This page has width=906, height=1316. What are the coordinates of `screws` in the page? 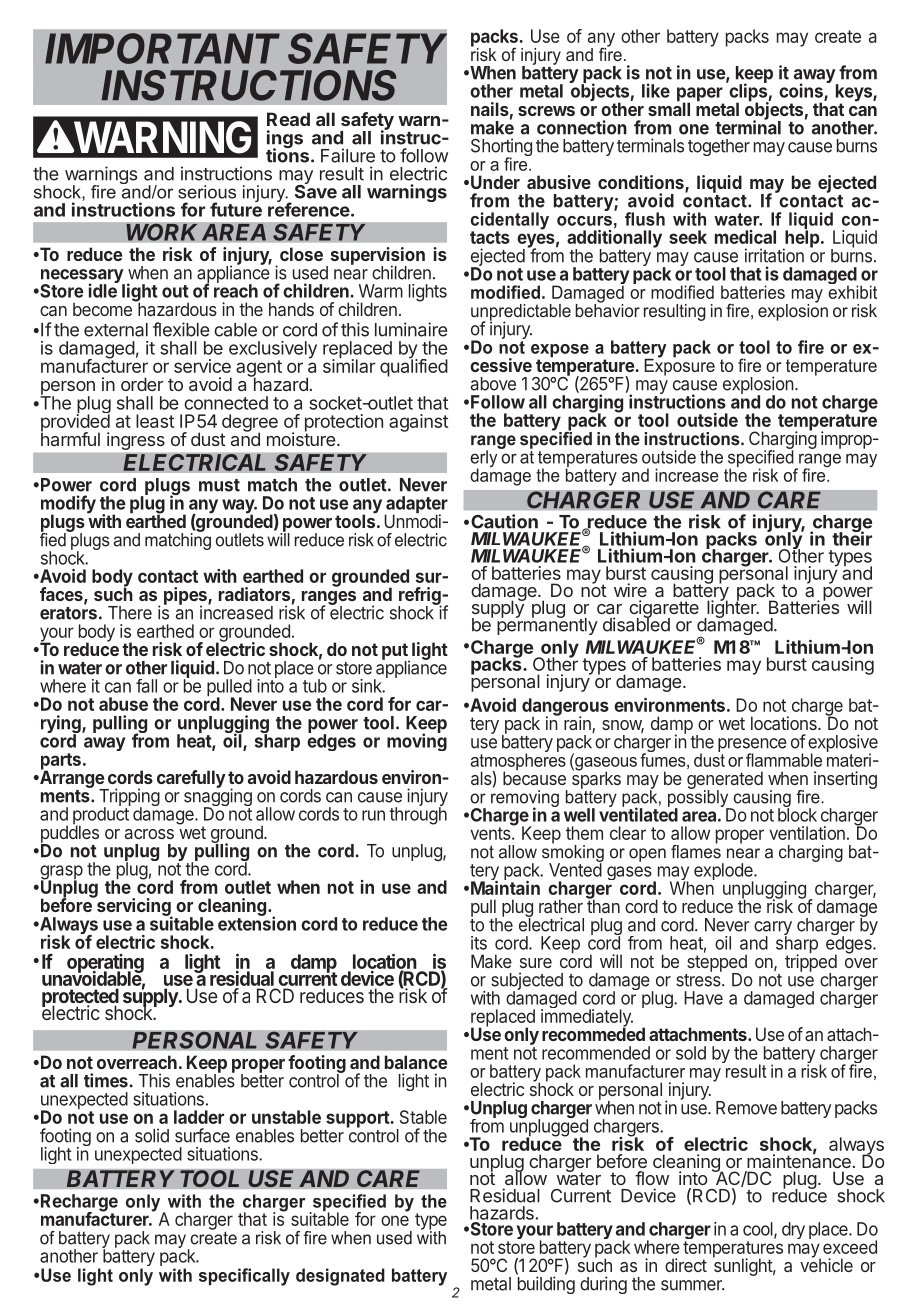 It's located at (546, 111).
